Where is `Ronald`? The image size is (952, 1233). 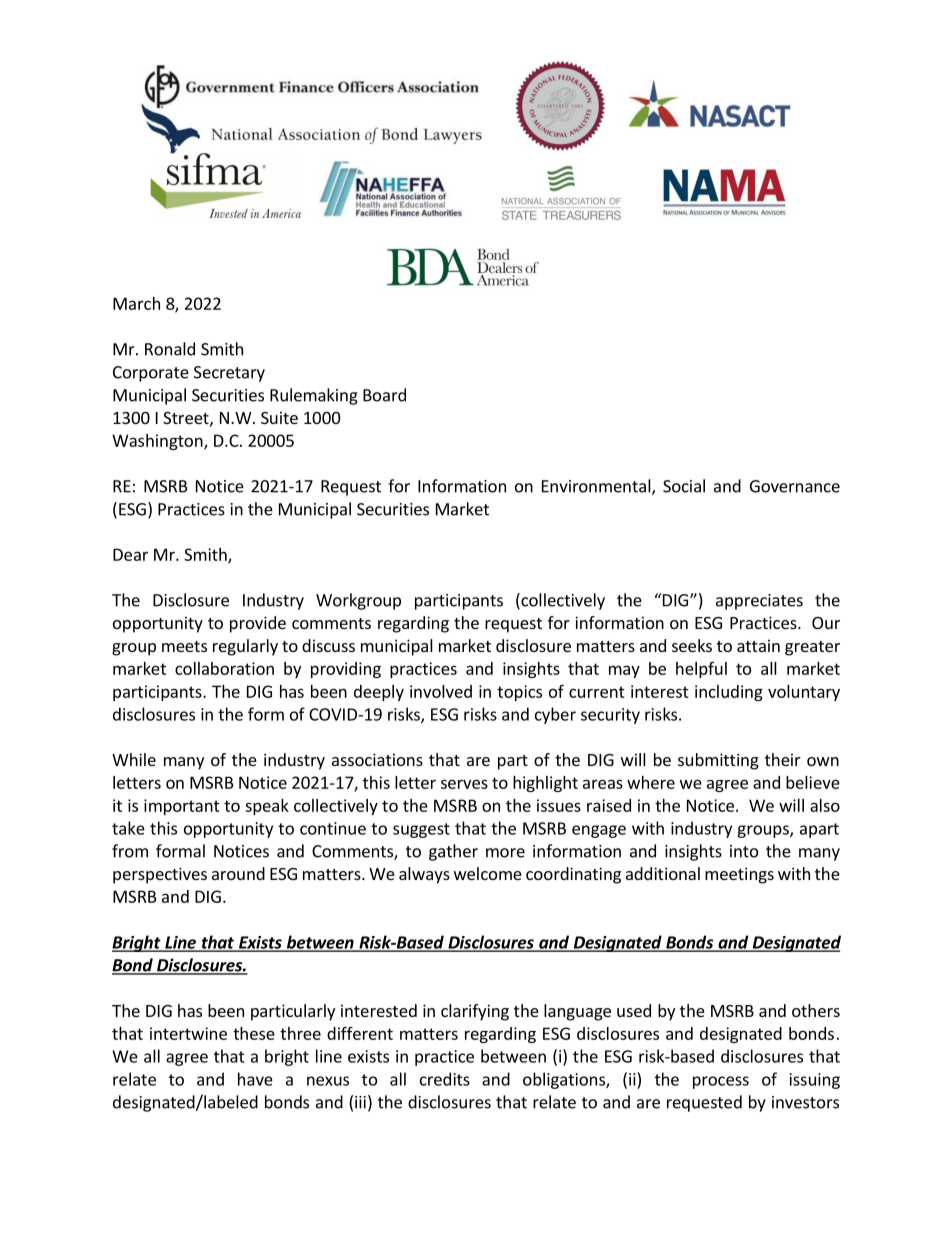 Ronald is located at coordinates (170, 349).
